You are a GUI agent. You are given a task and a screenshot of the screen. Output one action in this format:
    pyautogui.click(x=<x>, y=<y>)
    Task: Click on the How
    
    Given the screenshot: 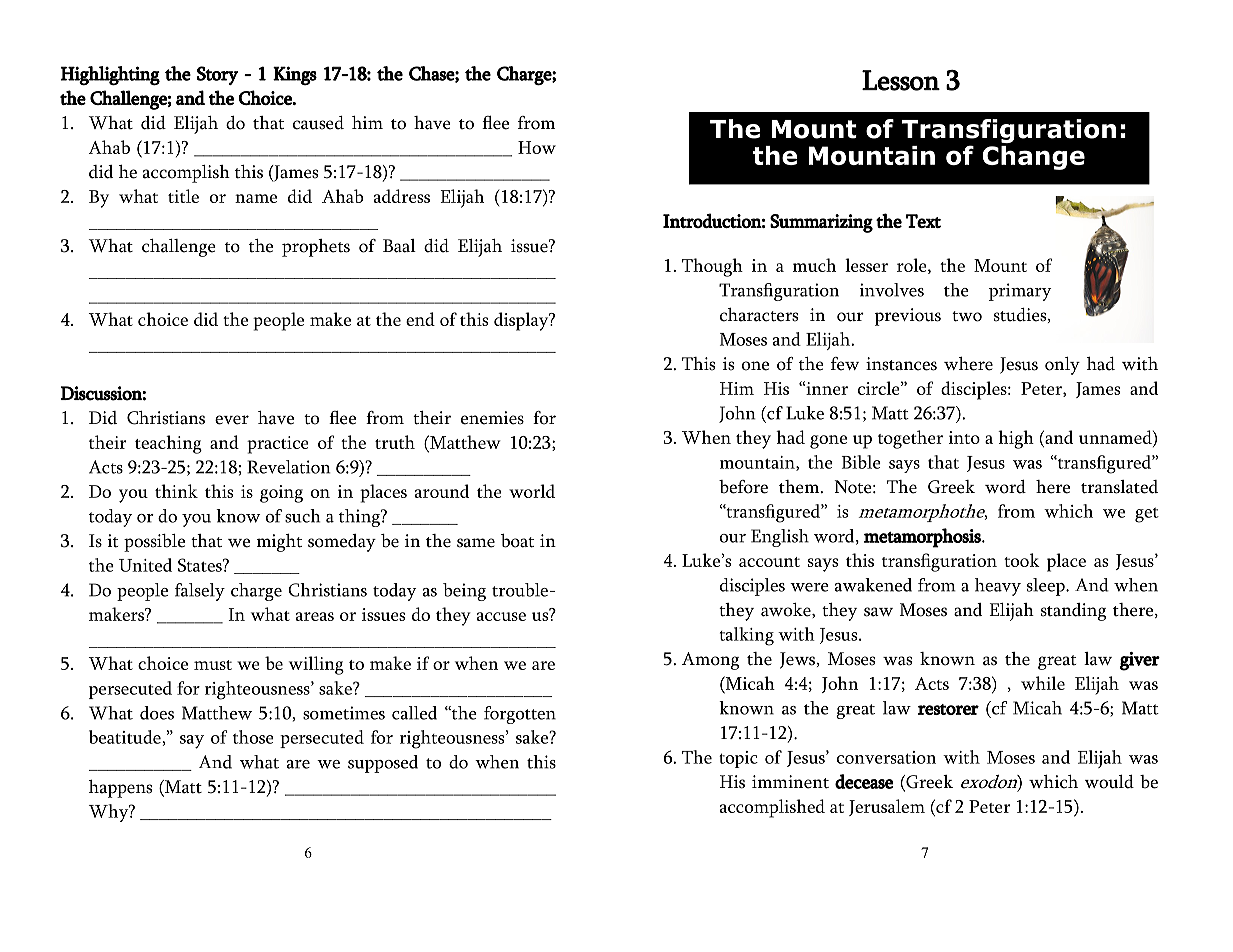 What is the action you would take?
    pyautogui.click(x=537, y=147)
